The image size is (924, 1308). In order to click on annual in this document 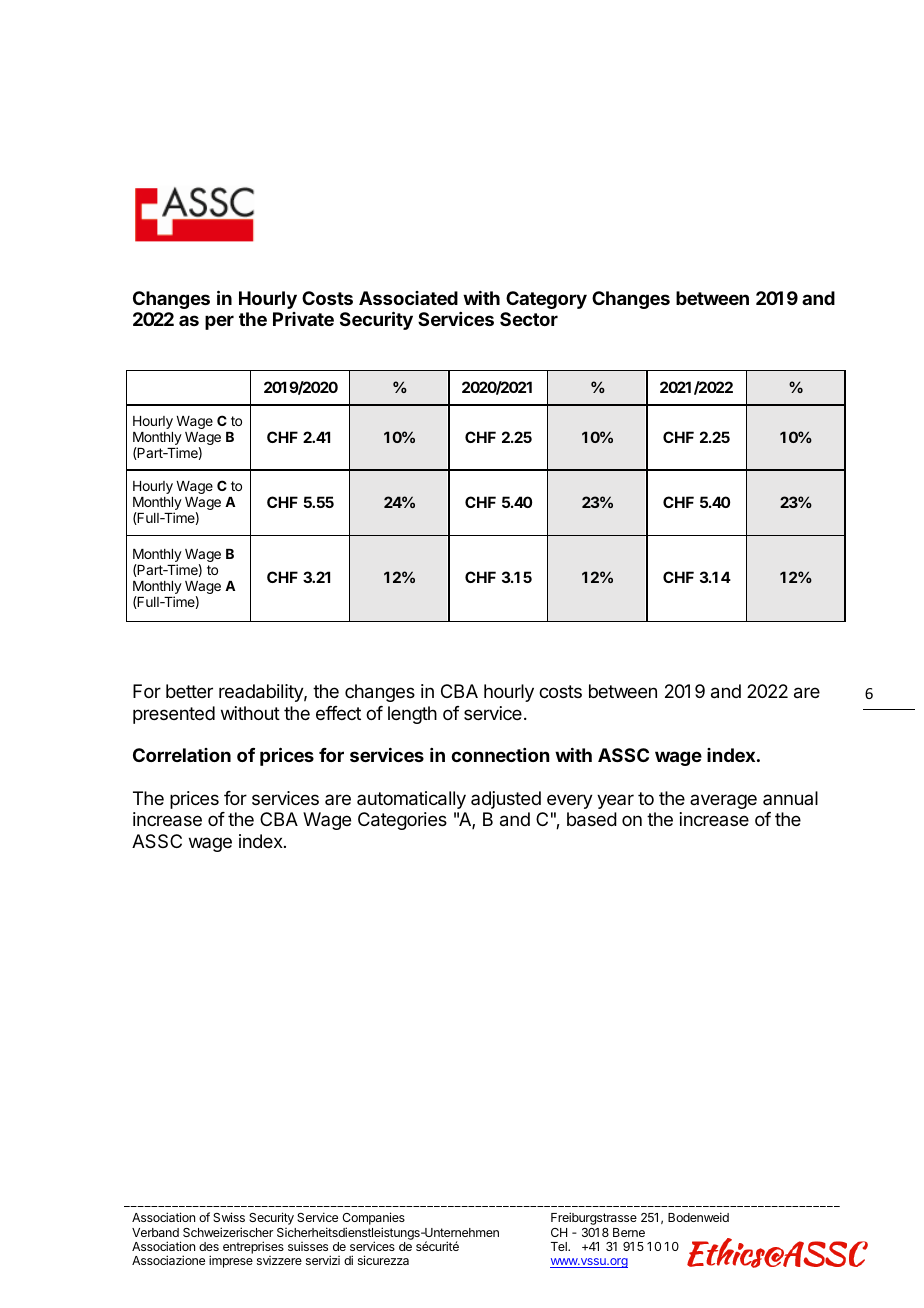, I will do `click(790, 798)`.
